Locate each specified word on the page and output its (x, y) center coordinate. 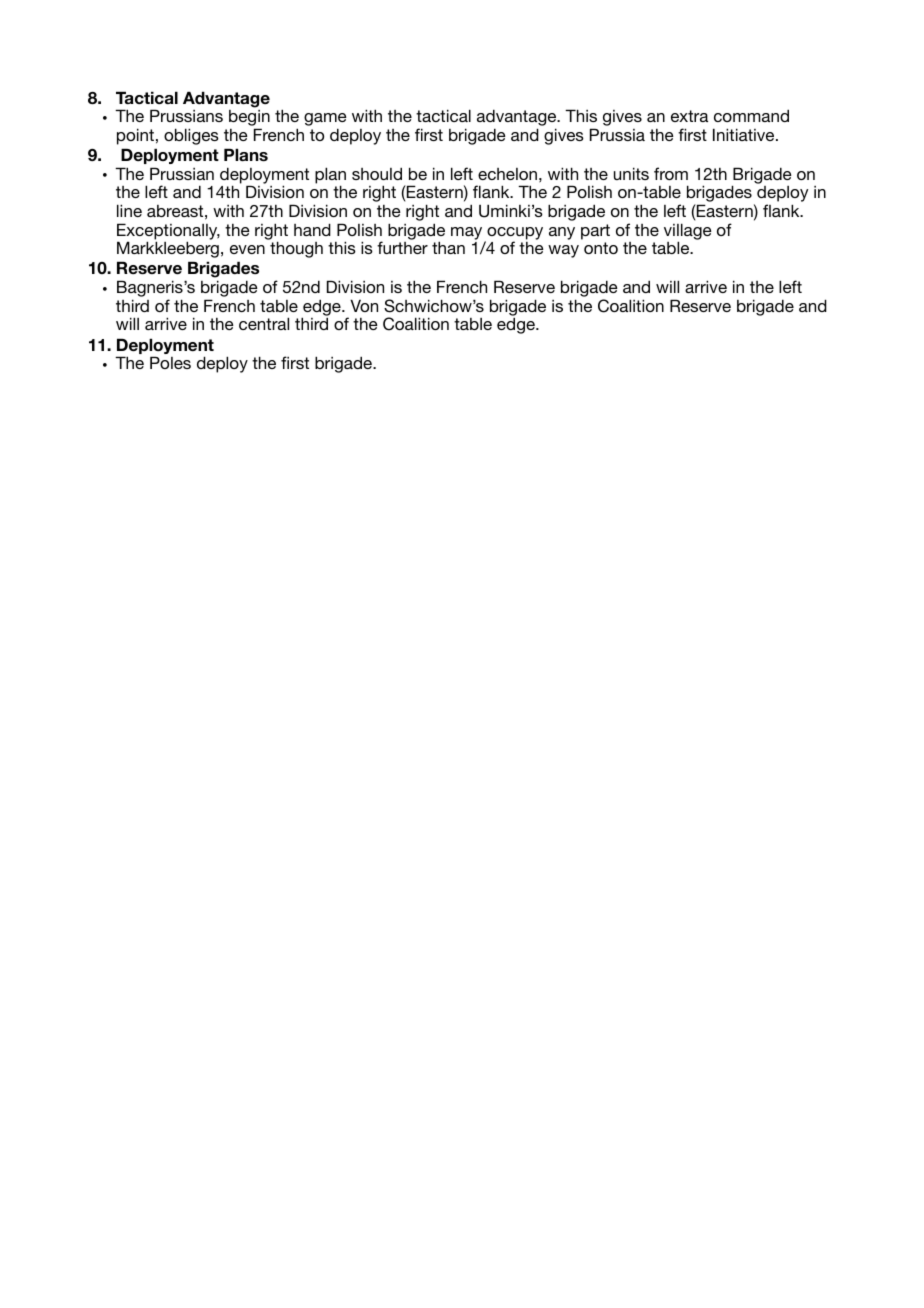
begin (249, 119)
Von (364, 305)
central (264, 323)
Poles (170, 362)
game (325, 121)
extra (689, 116)
